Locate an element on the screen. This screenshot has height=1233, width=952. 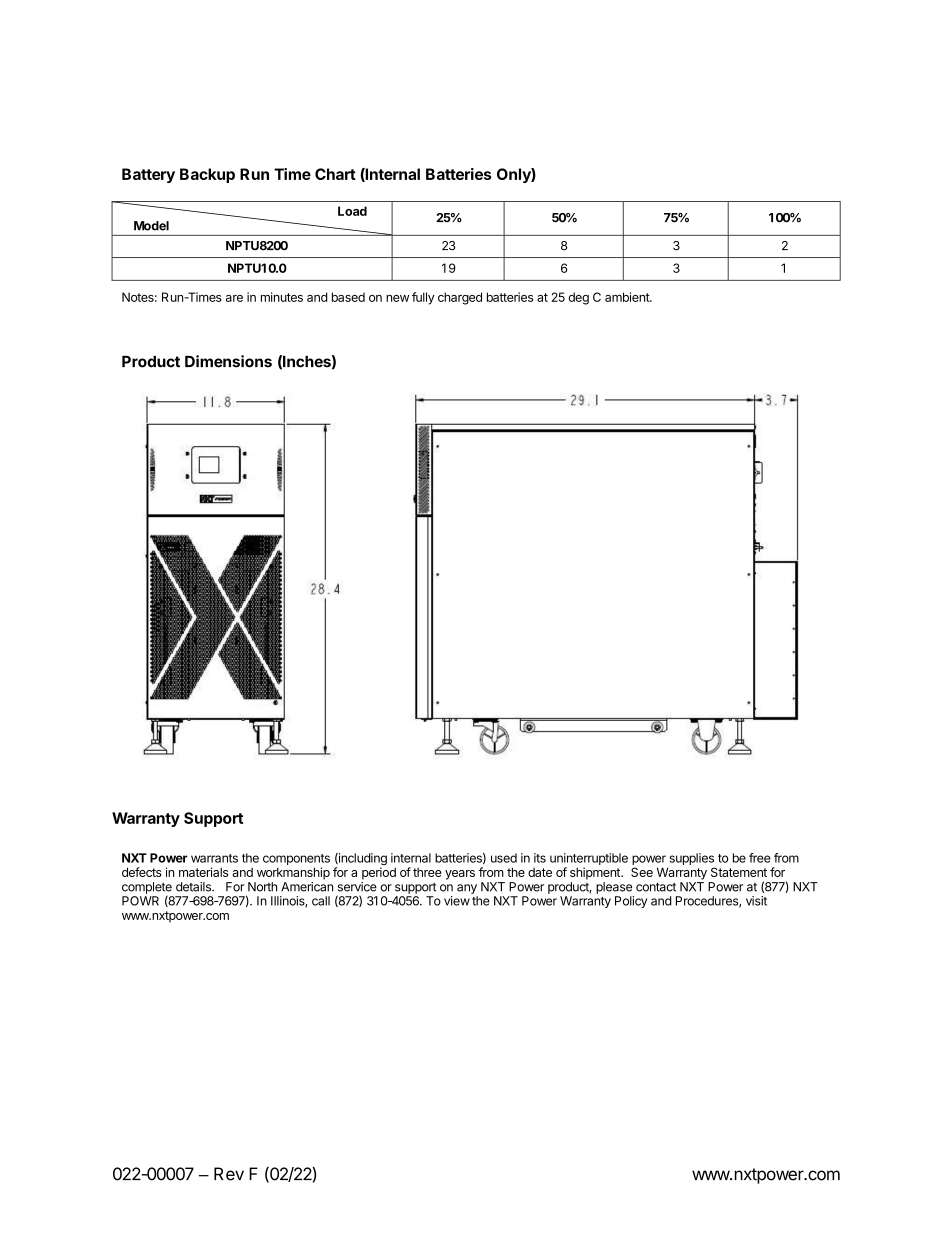
view is located at coordinates (457, 901).
